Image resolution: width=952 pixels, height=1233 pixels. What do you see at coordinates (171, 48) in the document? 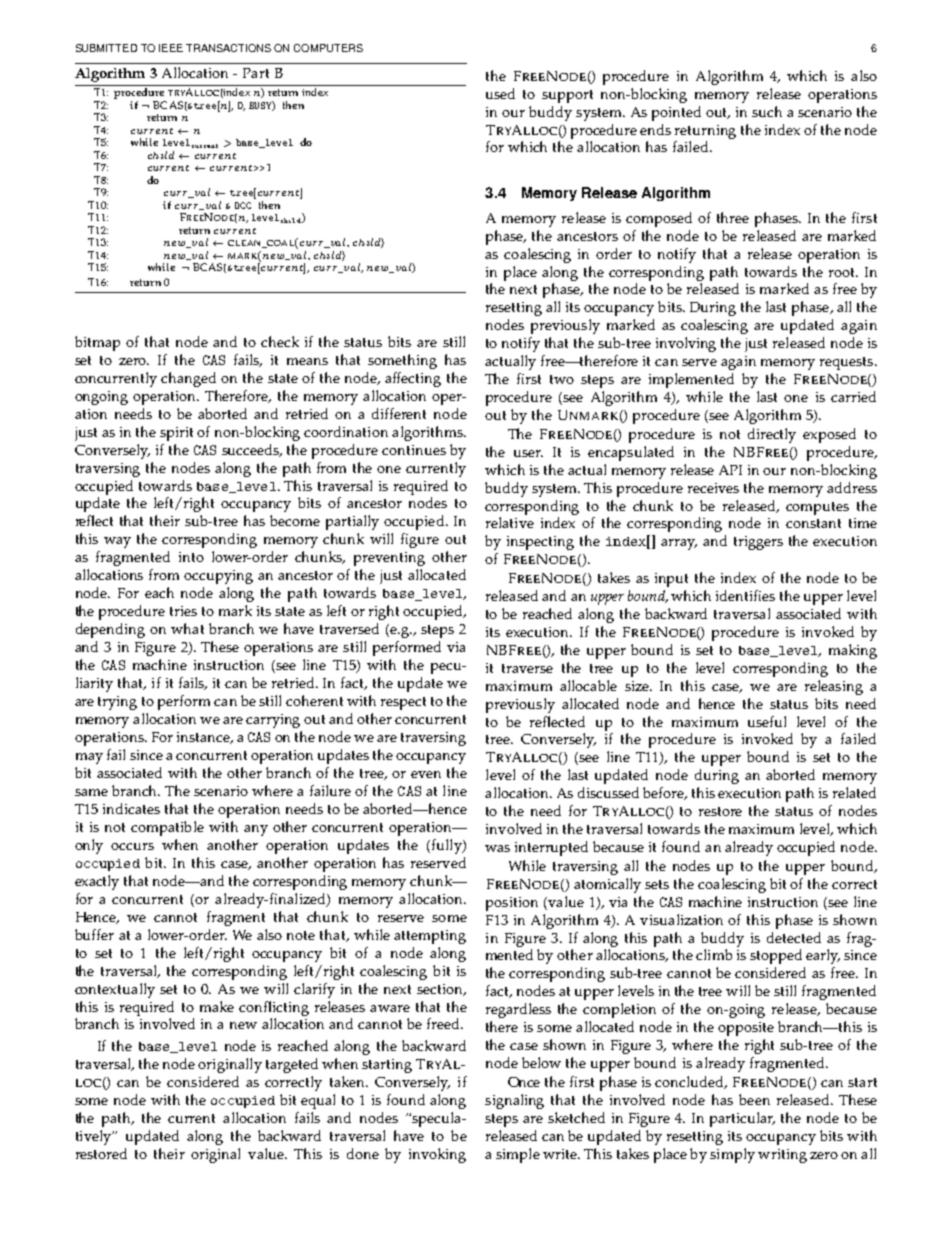
I see `IEEE` at bounding box center [171, 48].
